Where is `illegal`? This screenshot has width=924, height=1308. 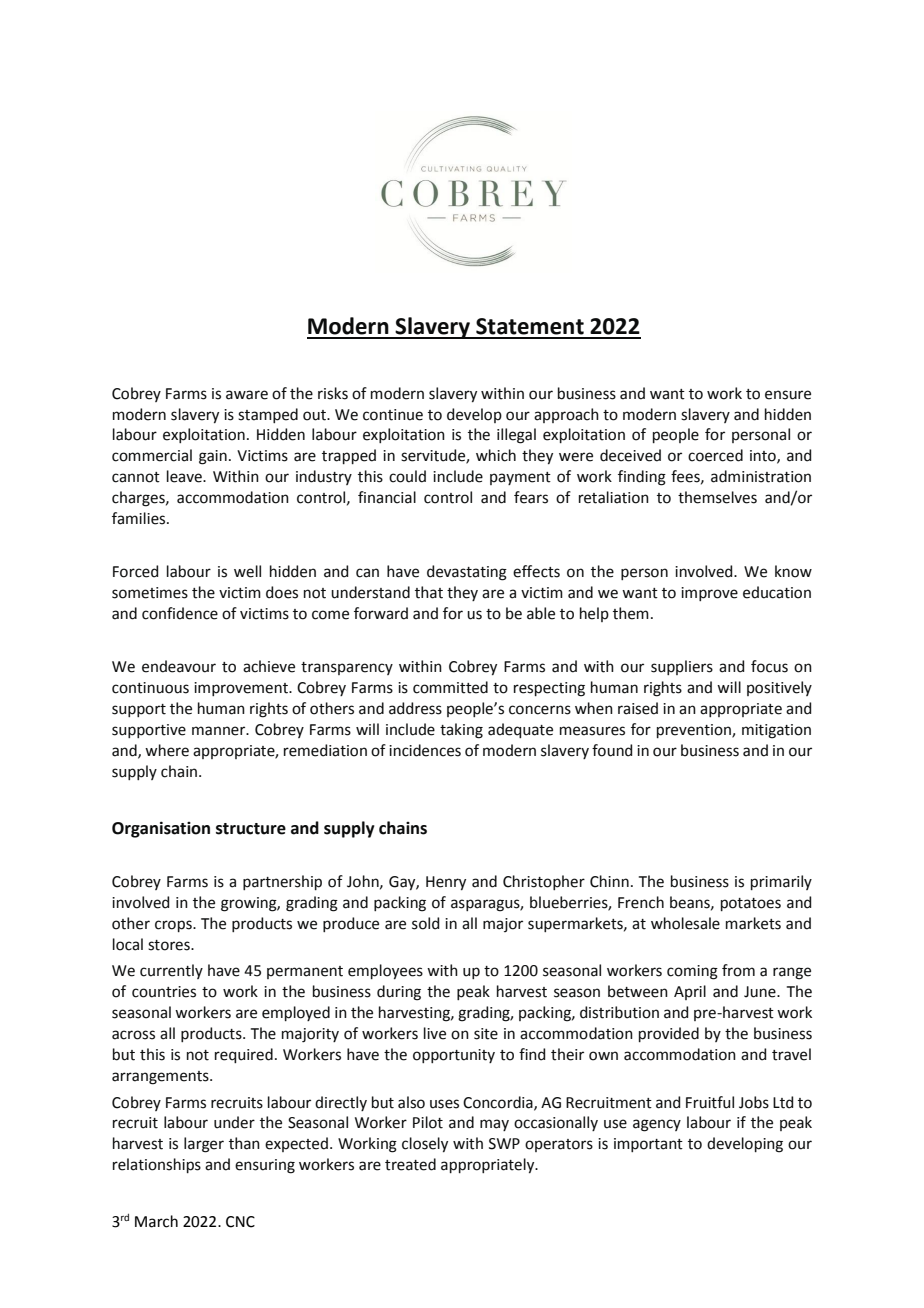 illegal is located at coordinates (516, 436).
